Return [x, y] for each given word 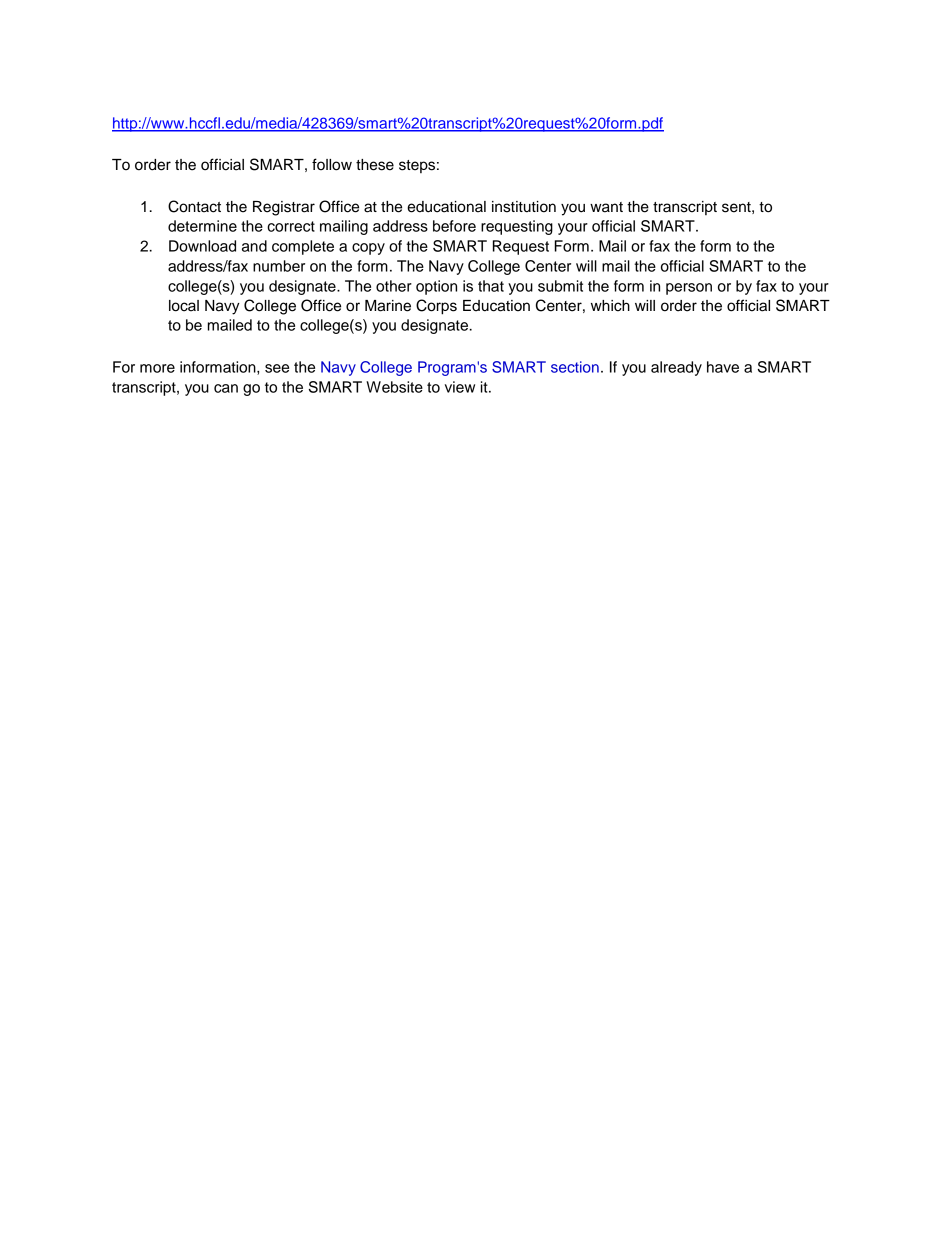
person [689, 289]
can [226, 388]
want [606, 207]
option [436, 287]
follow [332, 164]
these [375, 165]
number [279, 266]
